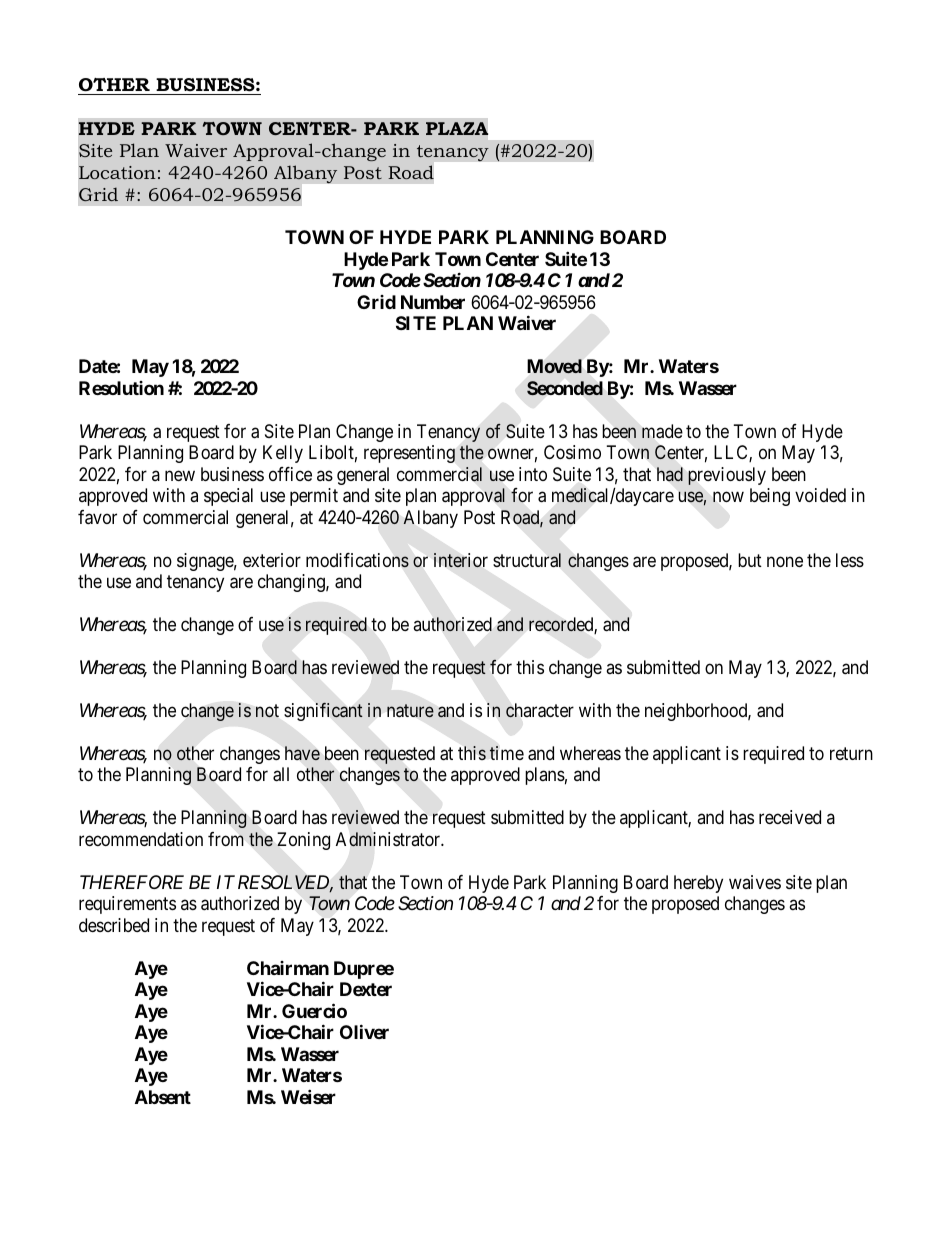 This document has width=952, height=1233. What do you see at coordinates (565, 388) in the document?
I see `Seconded` at bounding box center [565, 388].
